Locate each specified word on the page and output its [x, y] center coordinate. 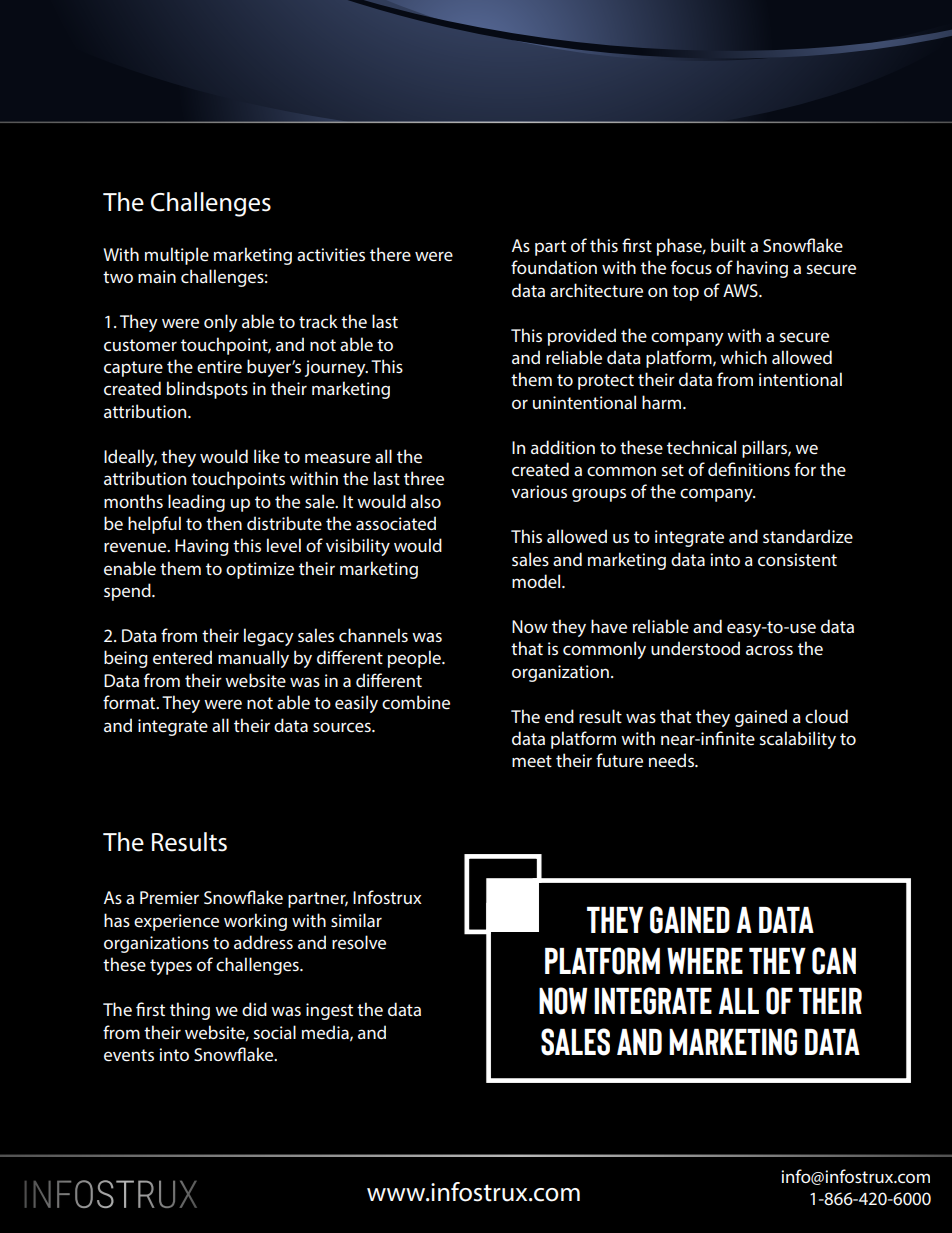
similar [356, 920]
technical [701, 447]
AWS [741, 290]
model [537, 581]
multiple [177, 256]
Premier [169, 897]
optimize [260, 570]
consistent [797, 559]
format [130, 702]
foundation [554, 267]
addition [563, 447]
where [705, 961]
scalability [797, 740]
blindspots [207, 390]
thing [190, 1011]
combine [416, 702]
